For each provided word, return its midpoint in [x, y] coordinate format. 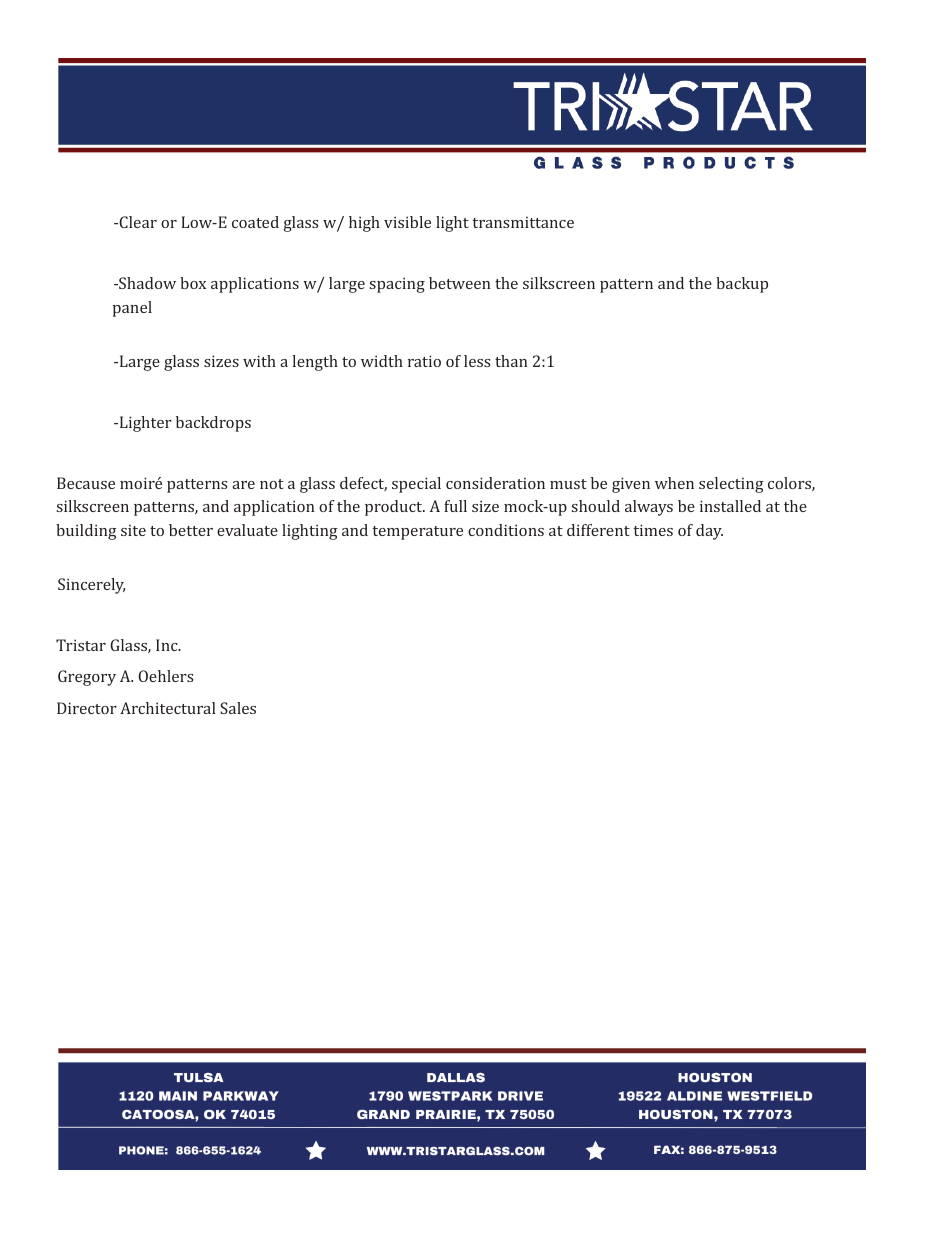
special [416, 485]
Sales [238, 708]
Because [86, 483]
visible [407, 222]
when [674, 483]
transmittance [523, 222]
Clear [137, 222]
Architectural [168, 708]
